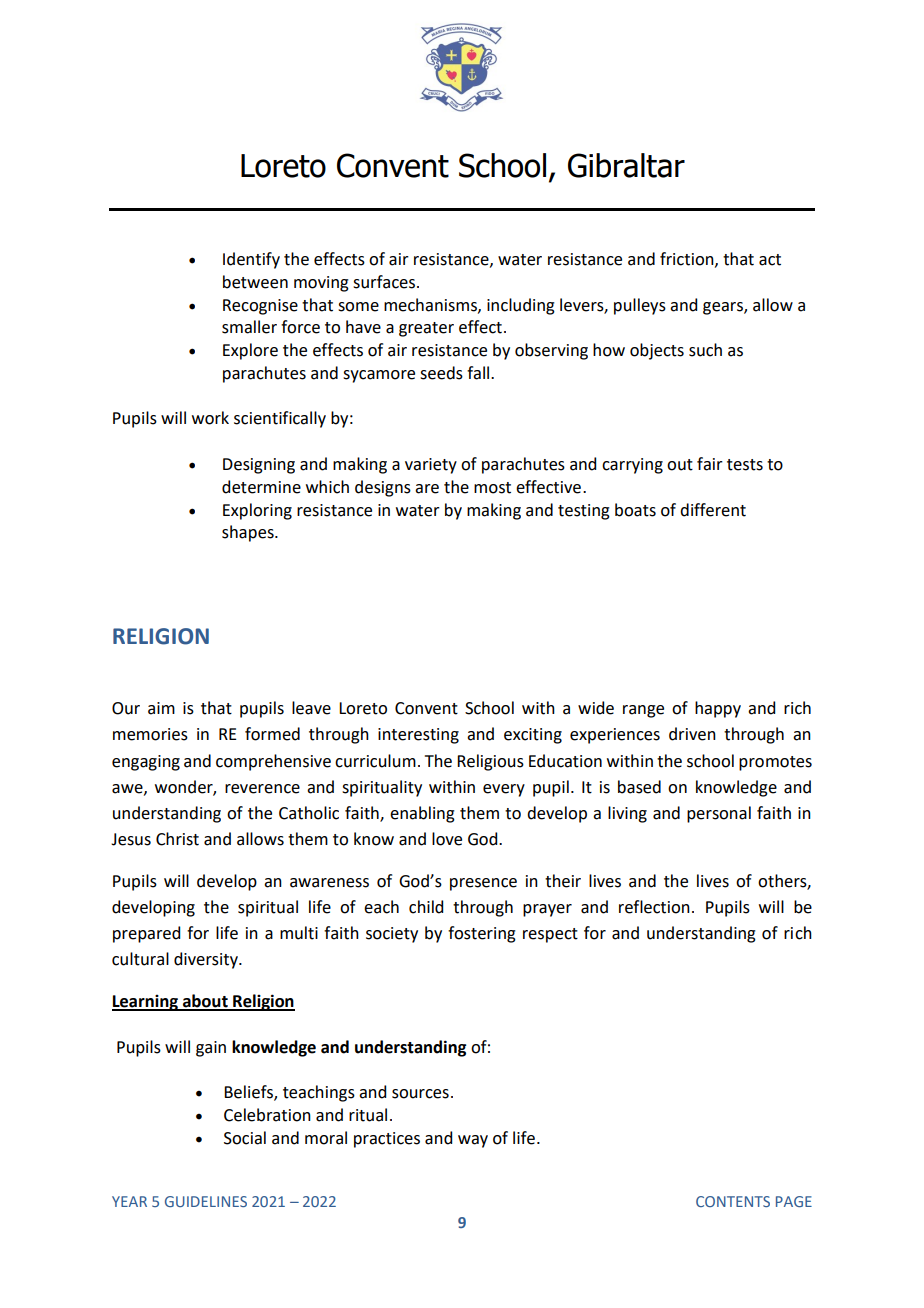 The image size is (924, 1308). I want to click on Identify, so click(251, 260).
